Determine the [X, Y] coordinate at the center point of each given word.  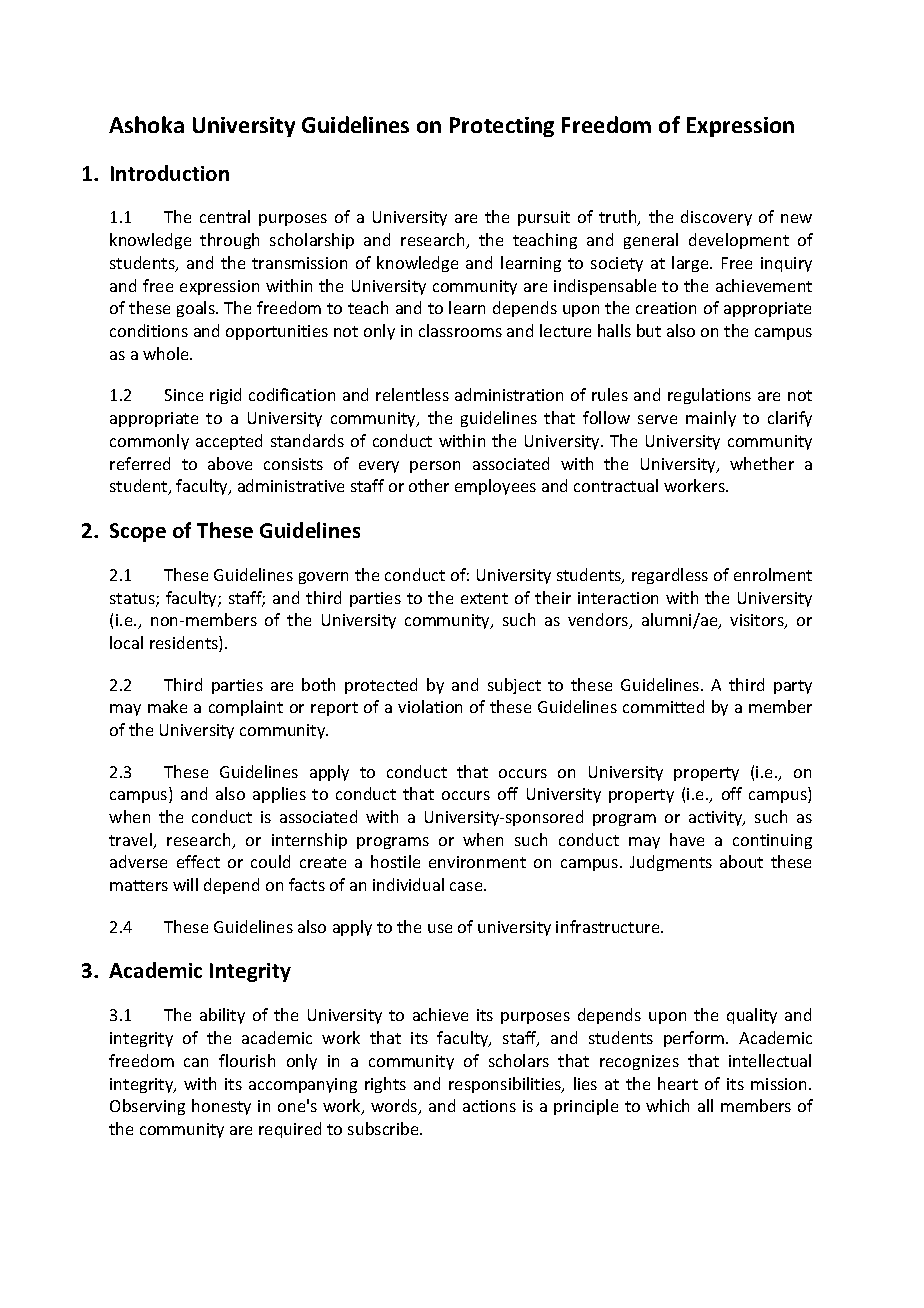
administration [509, 394]
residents [185, 644]
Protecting [502, 127]
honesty [221, 1107]
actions [489, 1106]
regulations [709, 396]
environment [477, 862]
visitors [758, 621]
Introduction [170, 173]
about [741, 861]
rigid [225, 396]
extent [484, 598]
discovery [716, 218]
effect [198, 861]
